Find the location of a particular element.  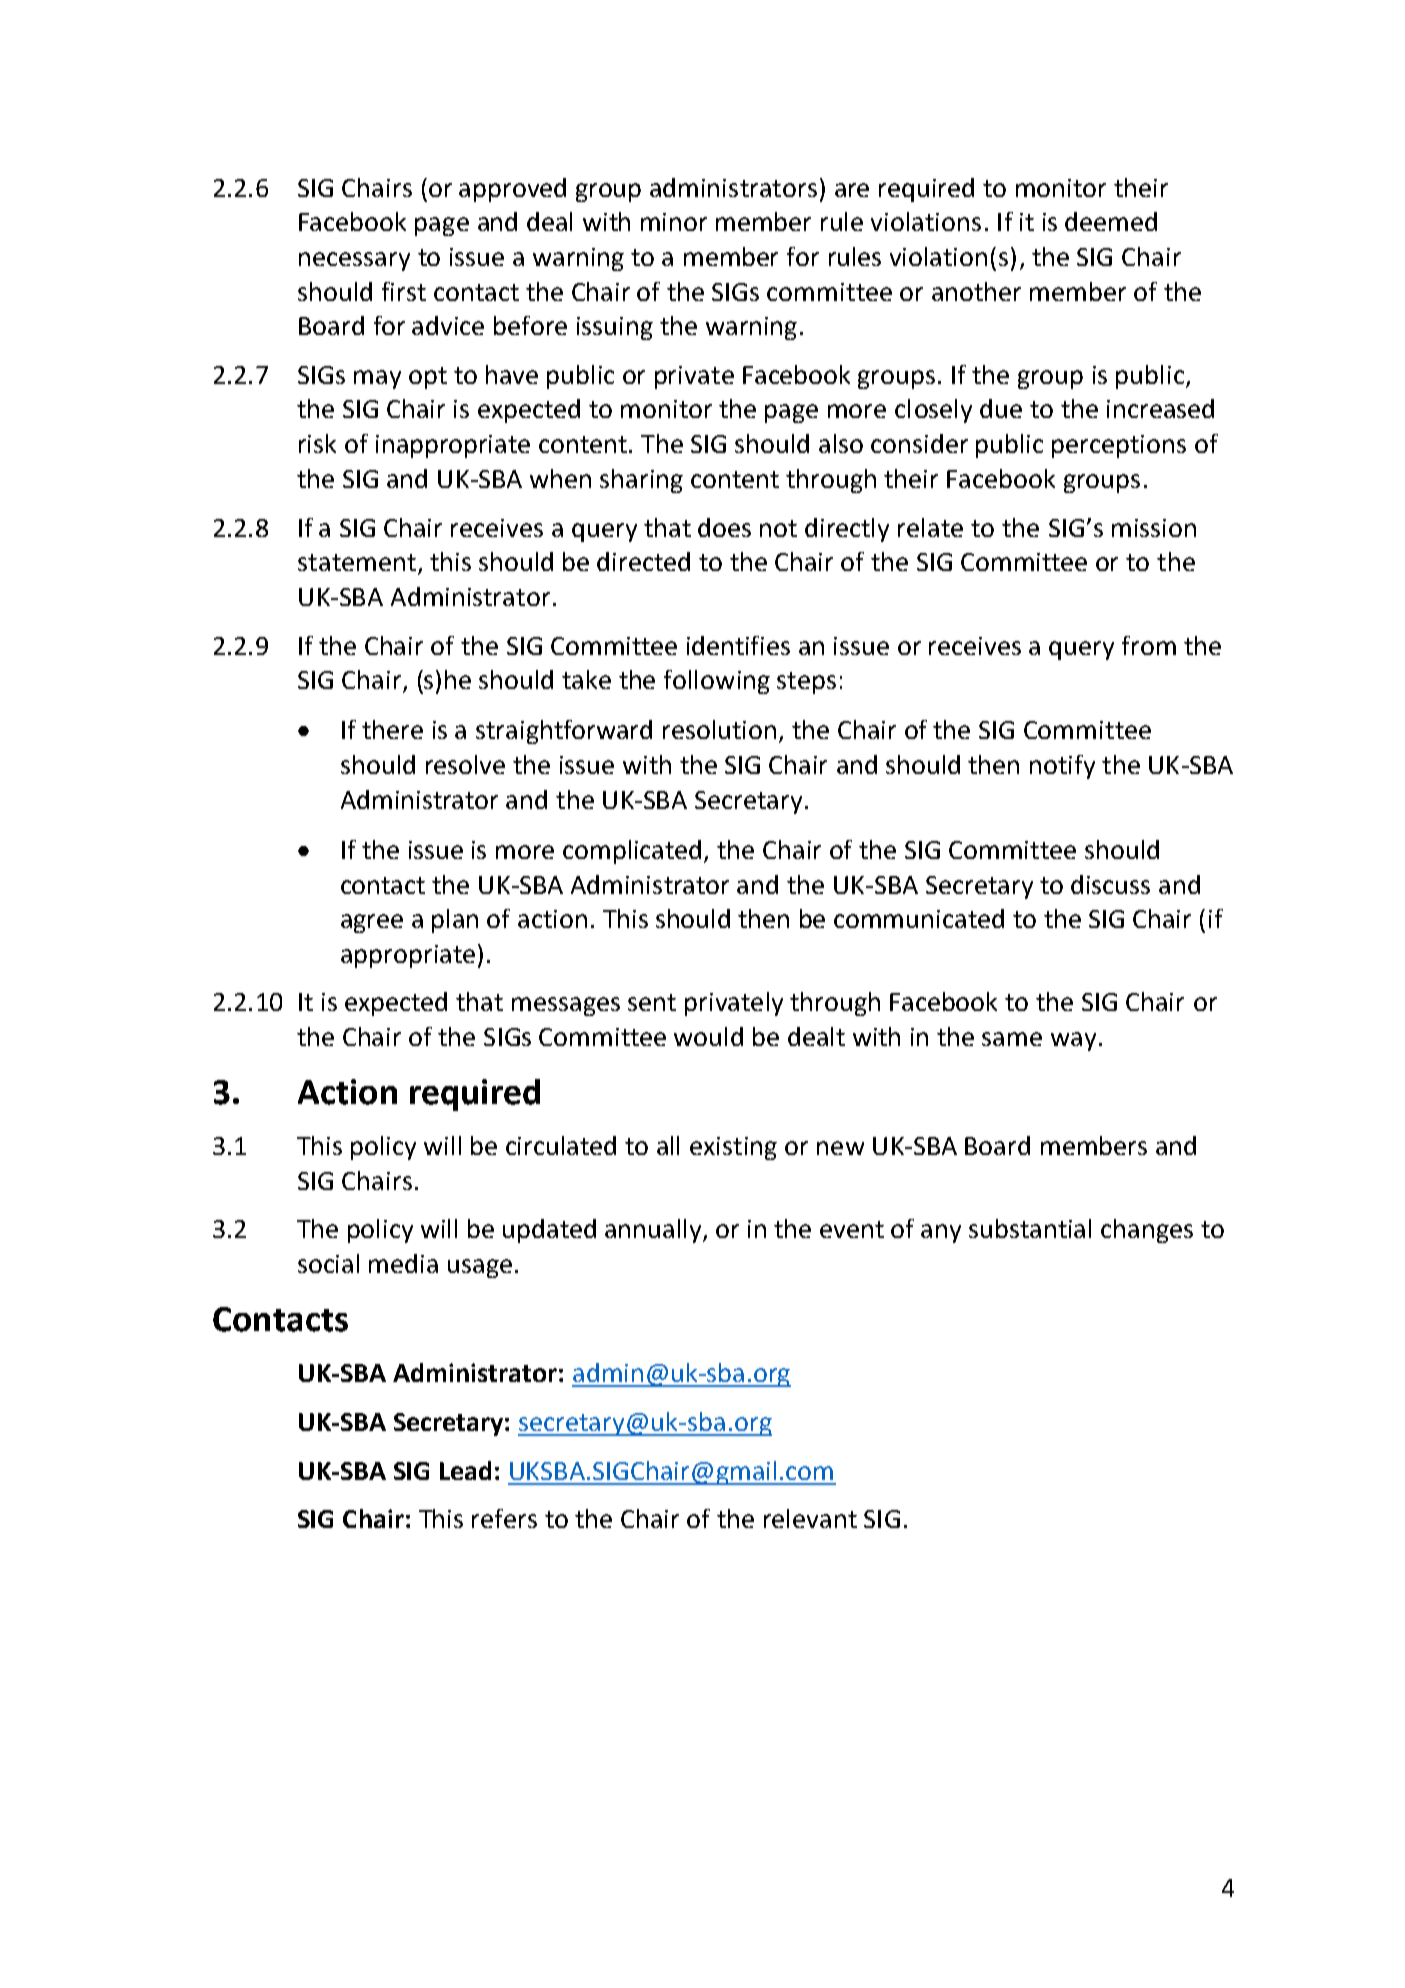

relevant is located at coordinates (810, 1518).
